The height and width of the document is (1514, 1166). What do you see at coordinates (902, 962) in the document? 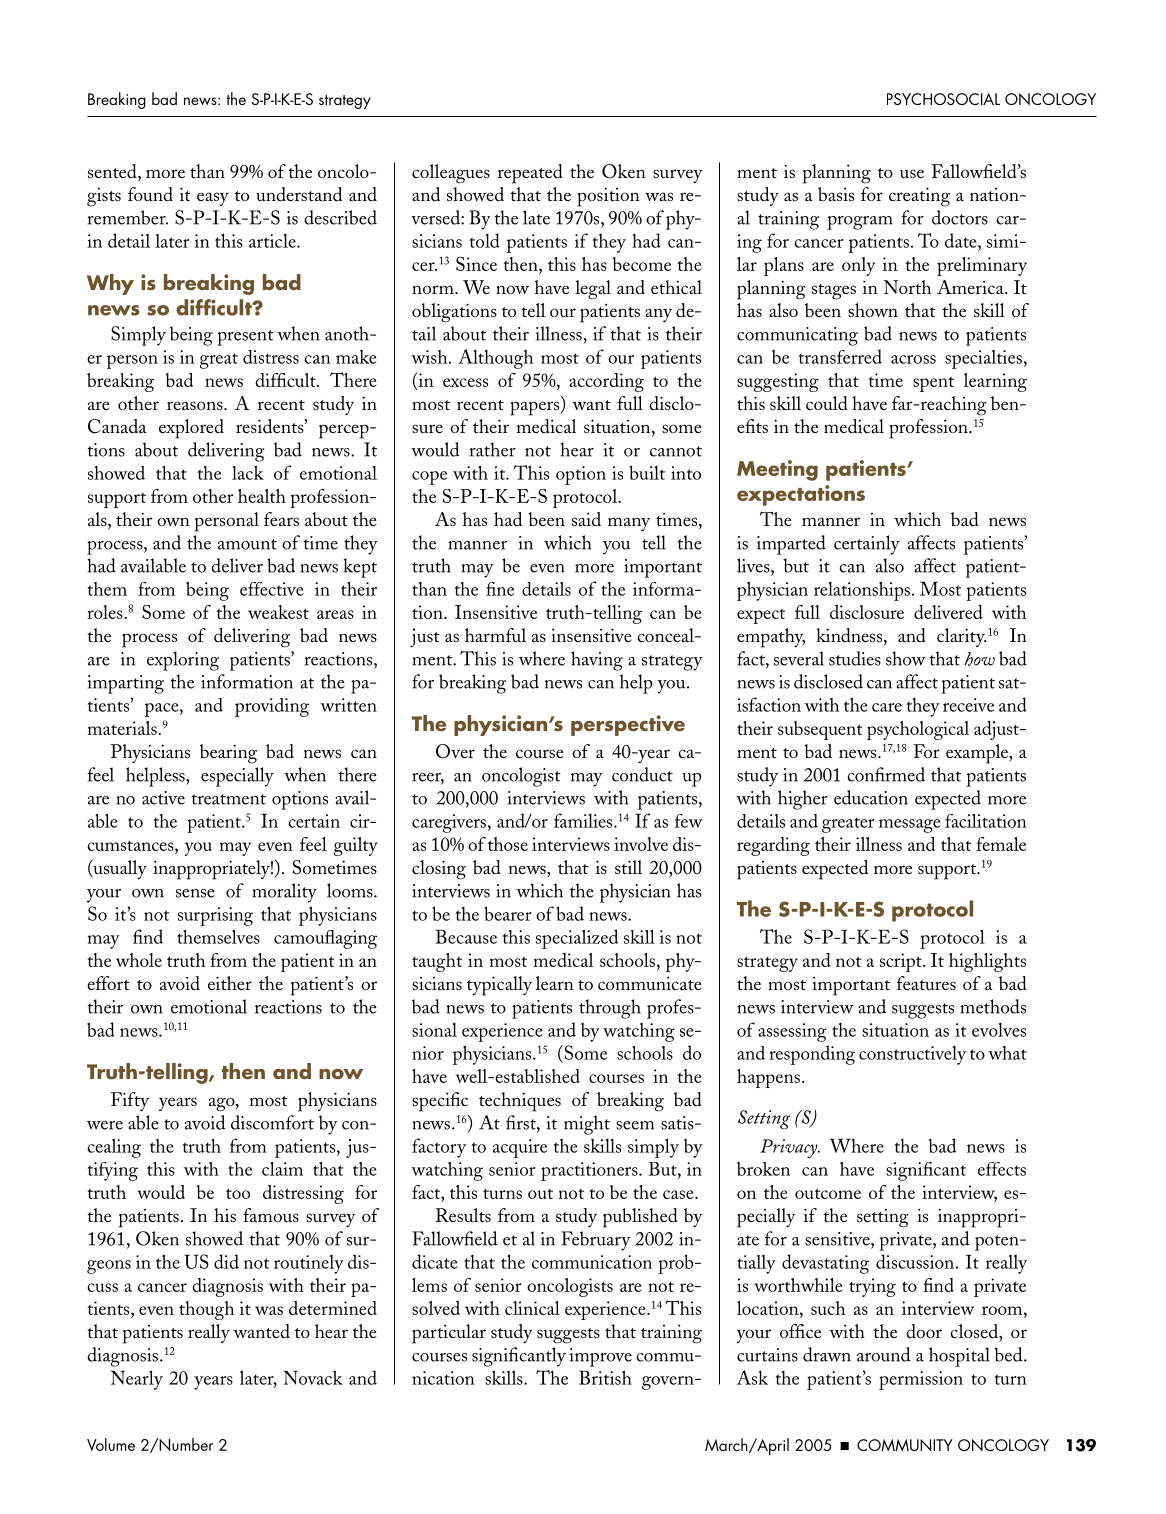
I see `SCRIPT` at bounding box center [902, 962].
